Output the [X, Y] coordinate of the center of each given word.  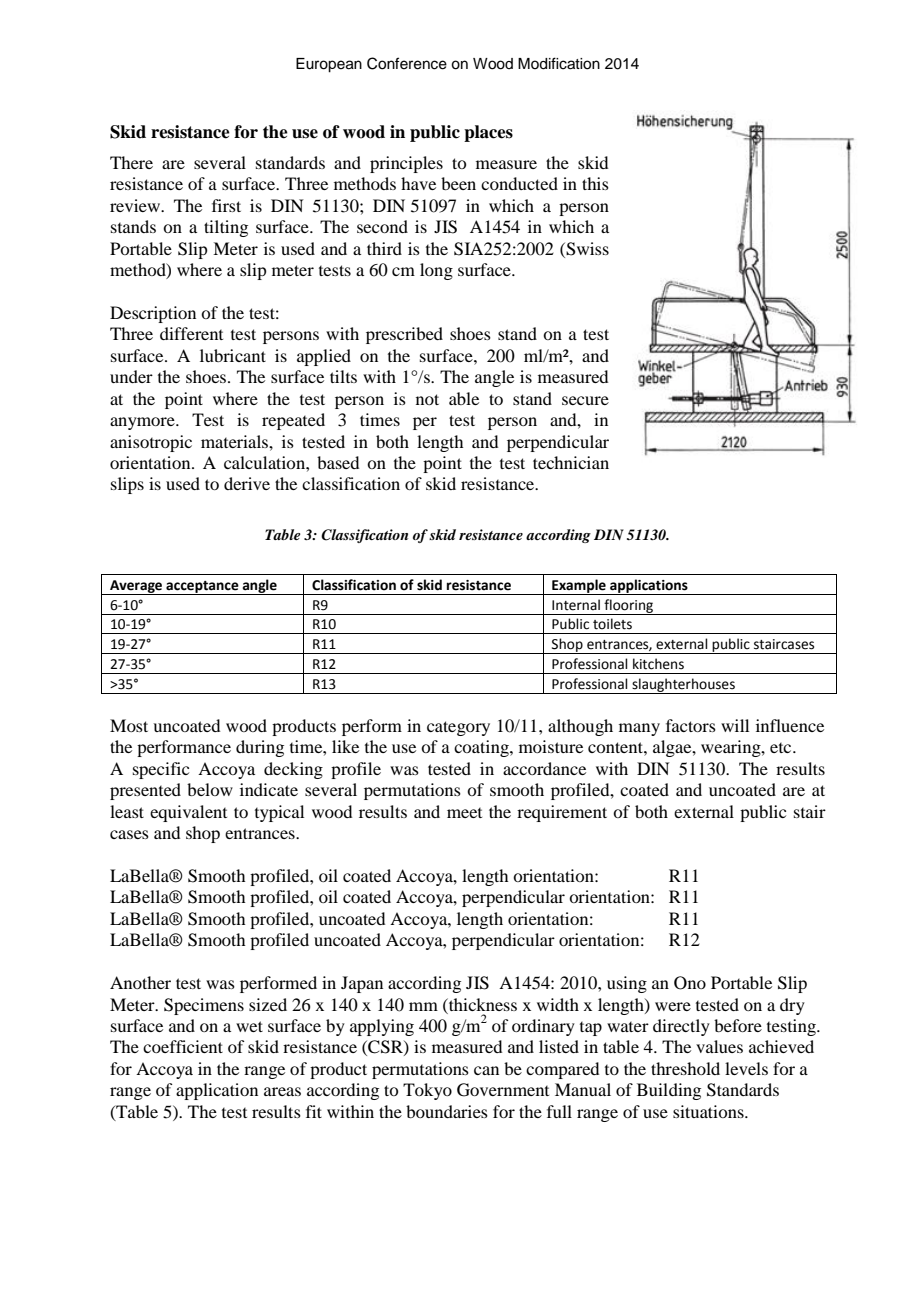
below [210, 789]
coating [482, 748]
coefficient [183, 1046]
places [488, 133]
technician [571, 462]
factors [691, 725]
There [131, 162]
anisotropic [151, 443]
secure [585, 400]
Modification [559, 63]
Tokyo [427, 1091]
